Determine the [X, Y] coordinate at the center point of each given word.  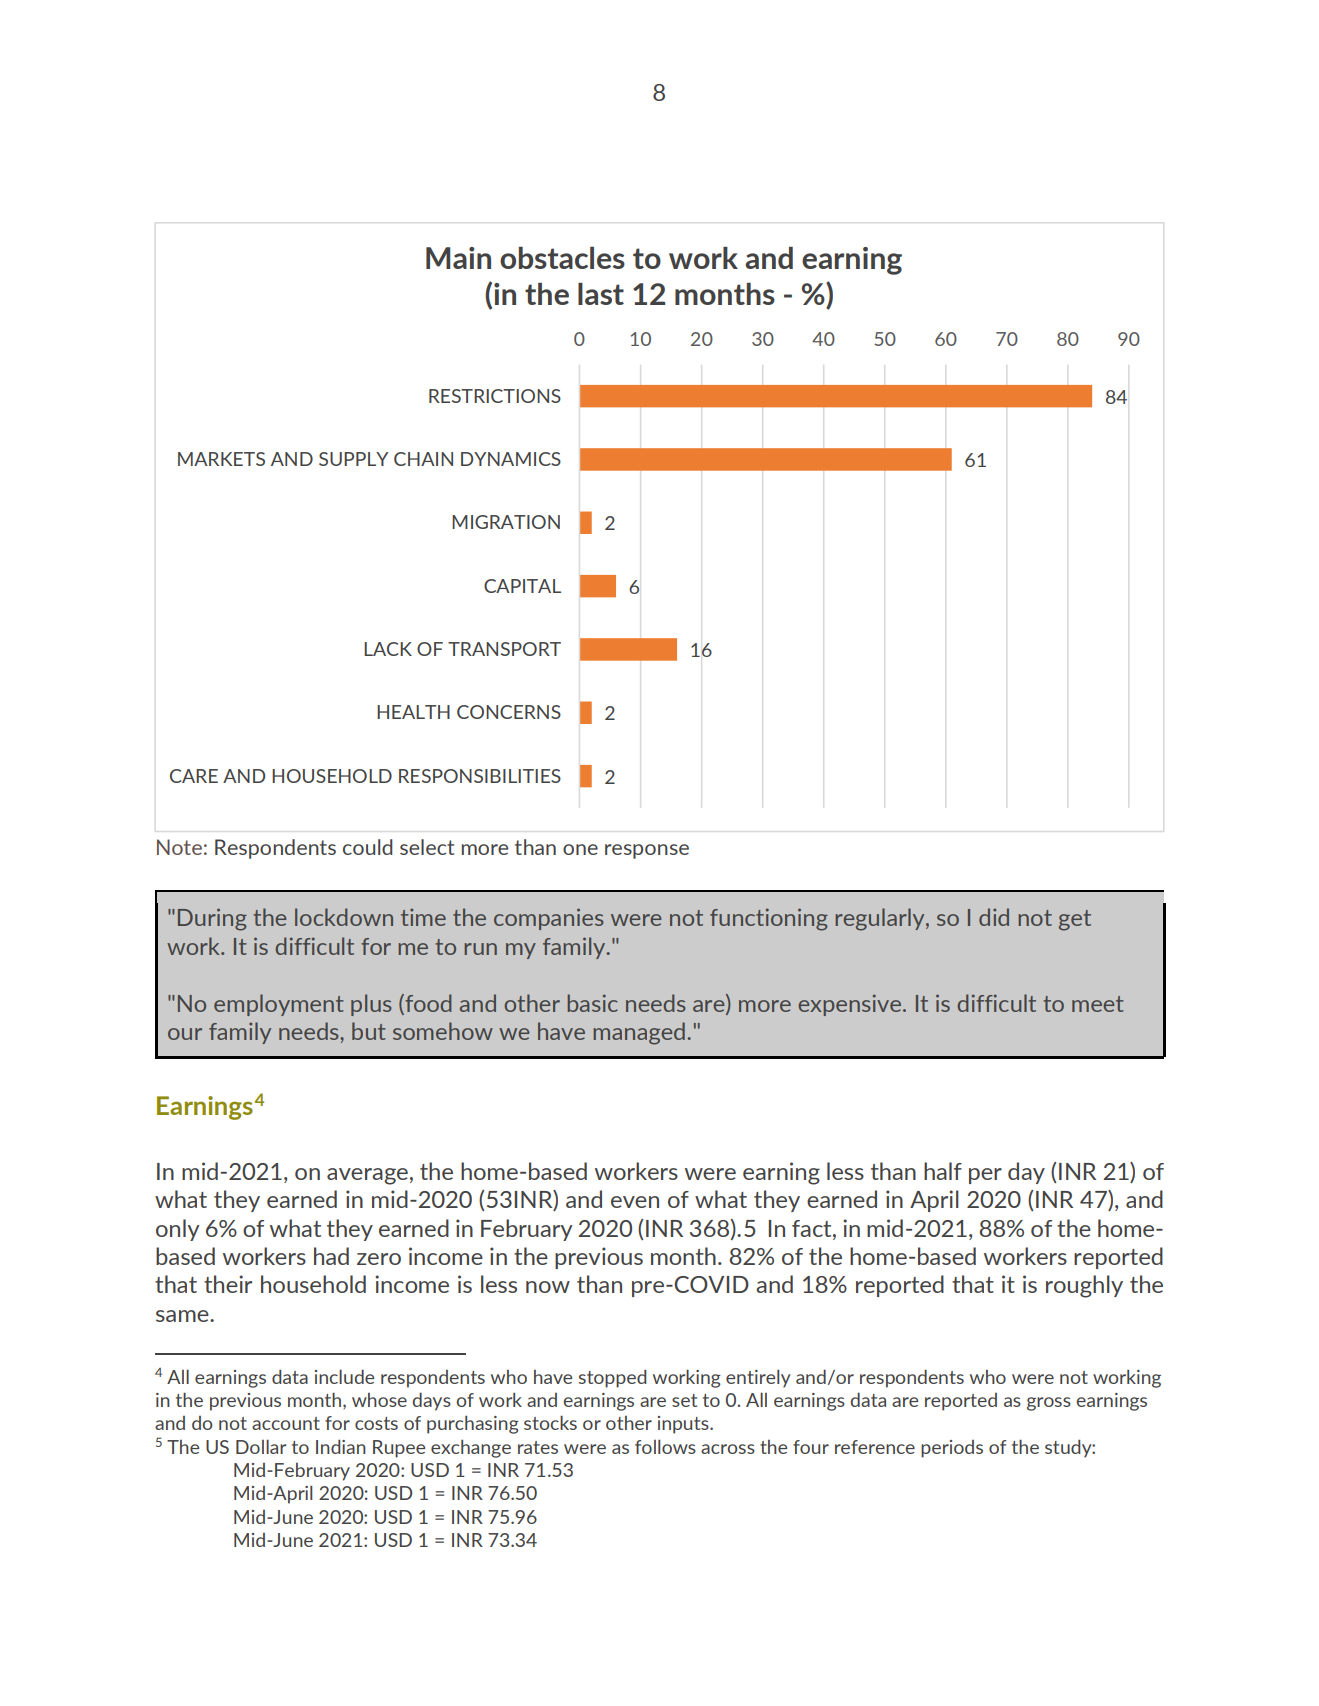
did [994, 917]
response [647, 851]
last [601, 294]
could [368, 847]
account [286, 1423]
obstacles [562, 258]
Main [458, 258]
